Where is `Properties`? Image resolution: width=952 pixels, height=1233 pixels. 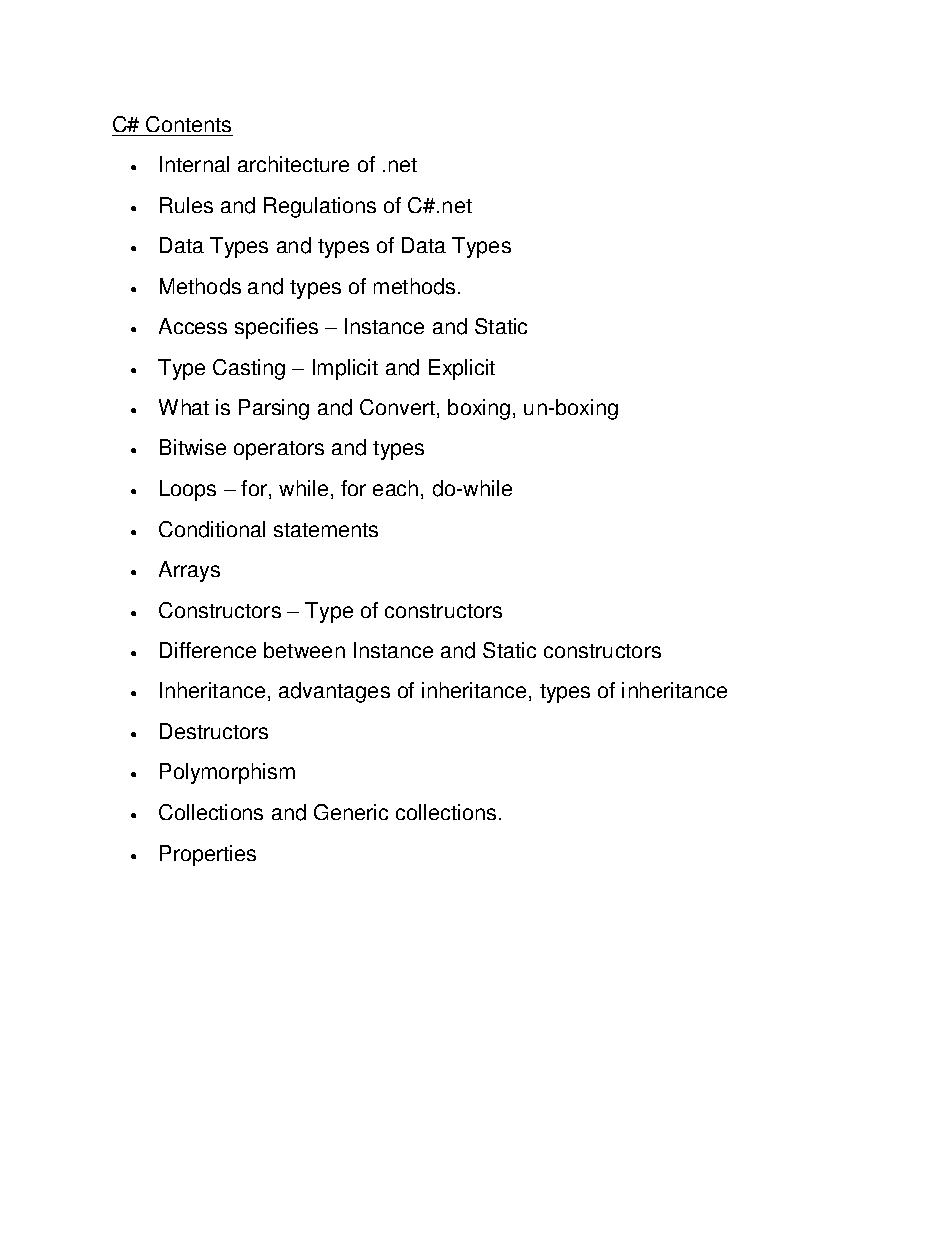
Properties is located at coordinates (208, 855).
